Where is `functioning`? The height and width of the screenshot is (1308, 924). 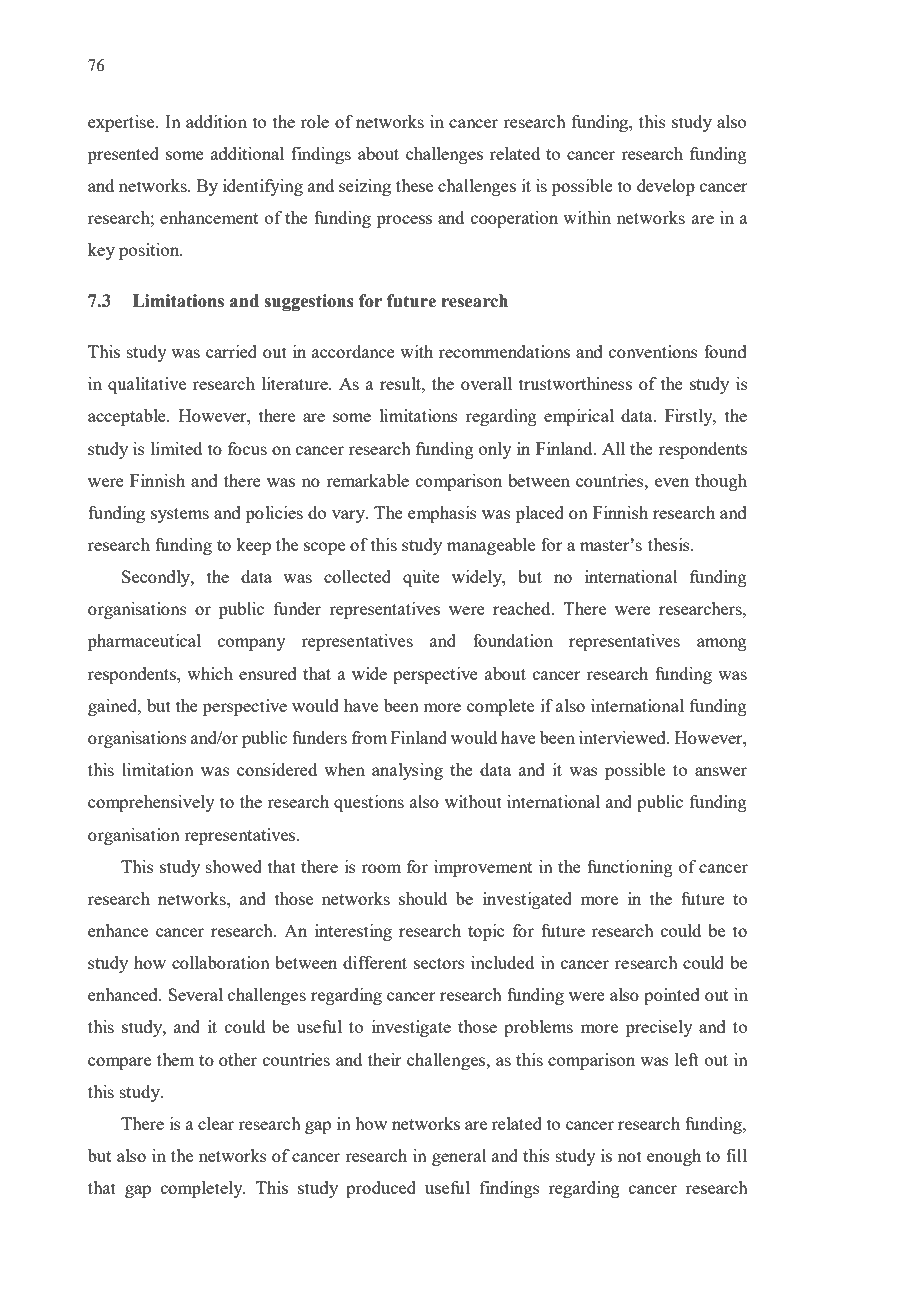 functioning is located at coordinates (630, 868).
